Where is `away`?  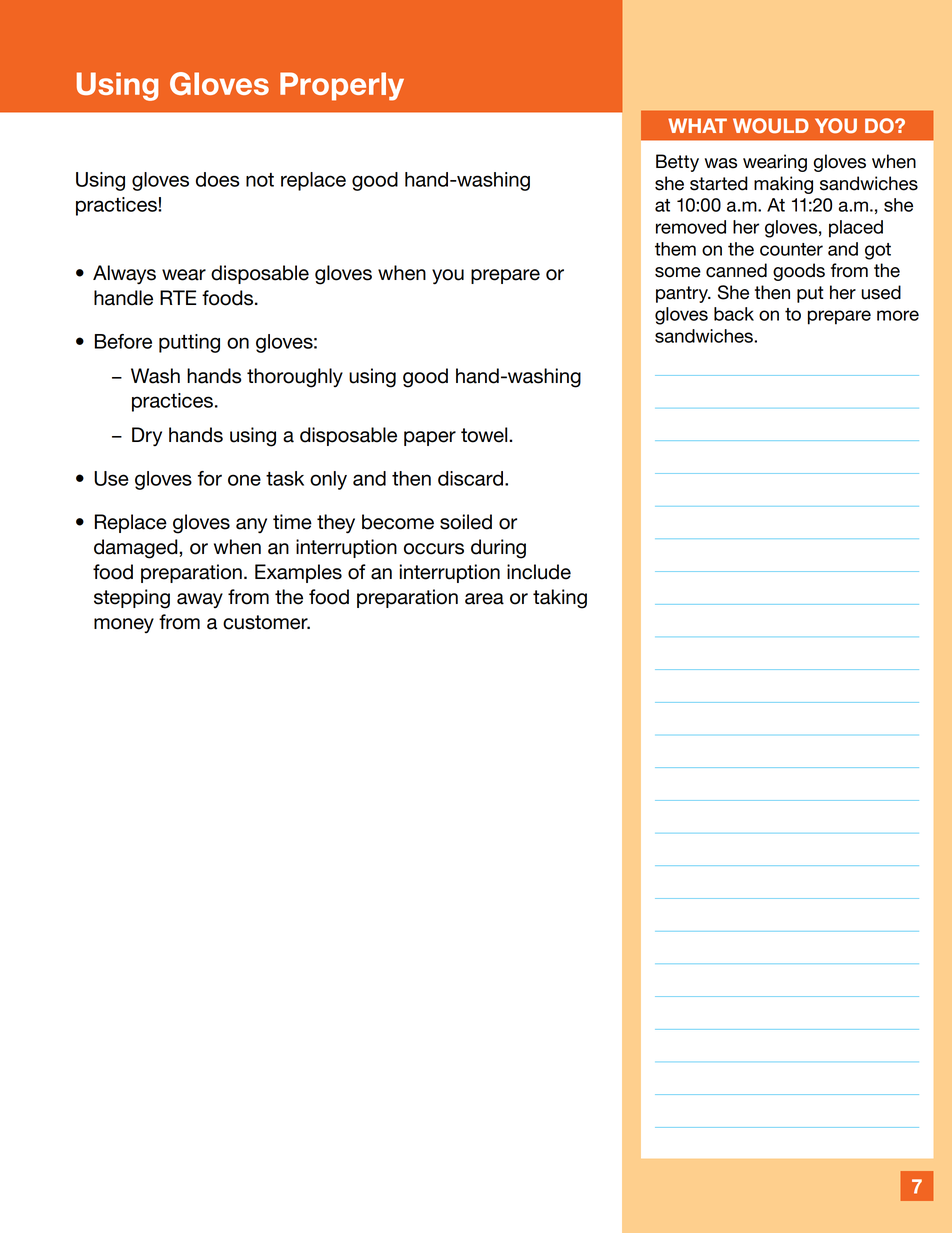 away is located at coordinates (200, 600).
